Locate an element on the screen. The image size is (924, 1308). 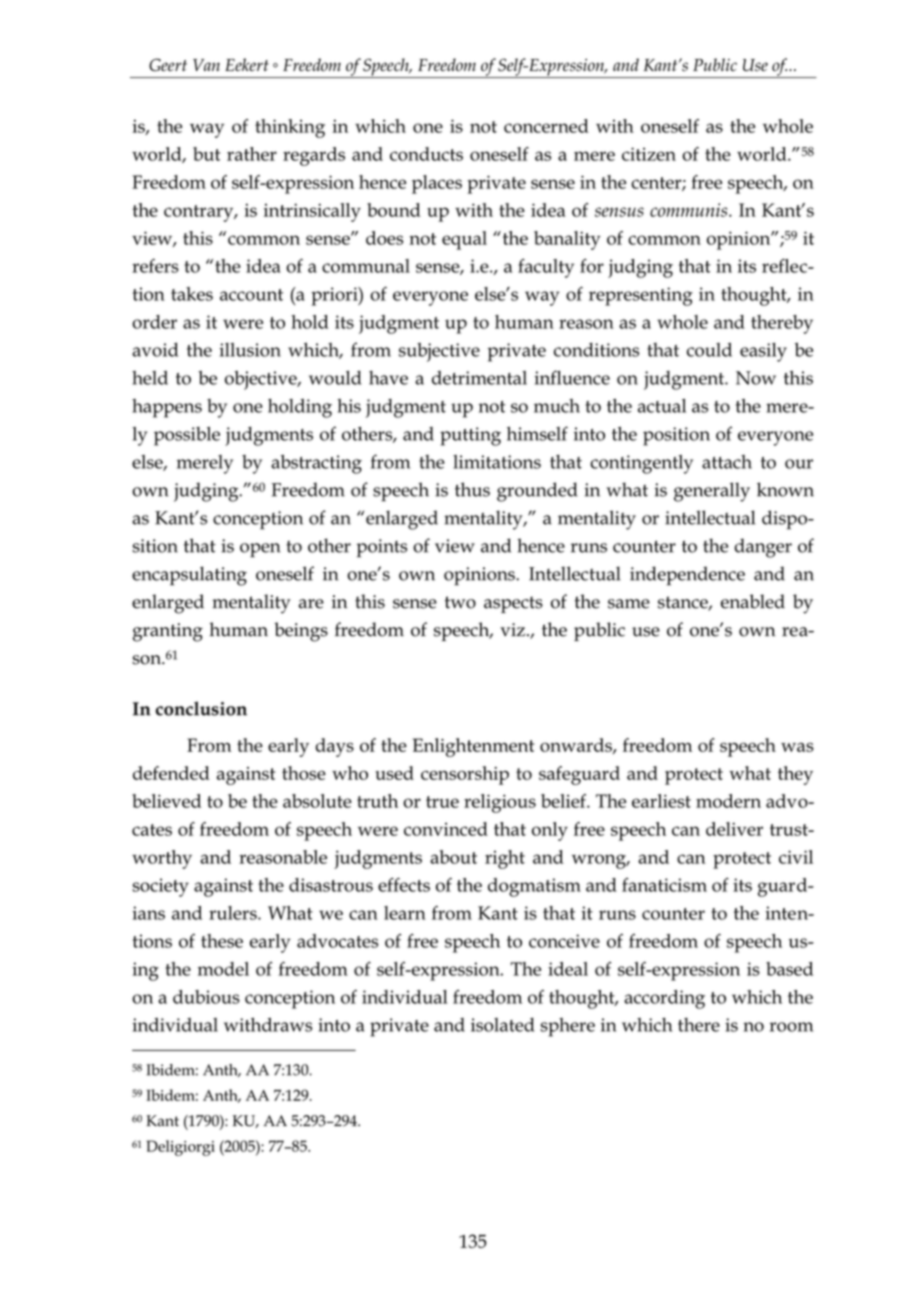
censorship is located at coordinates (465, 775).
